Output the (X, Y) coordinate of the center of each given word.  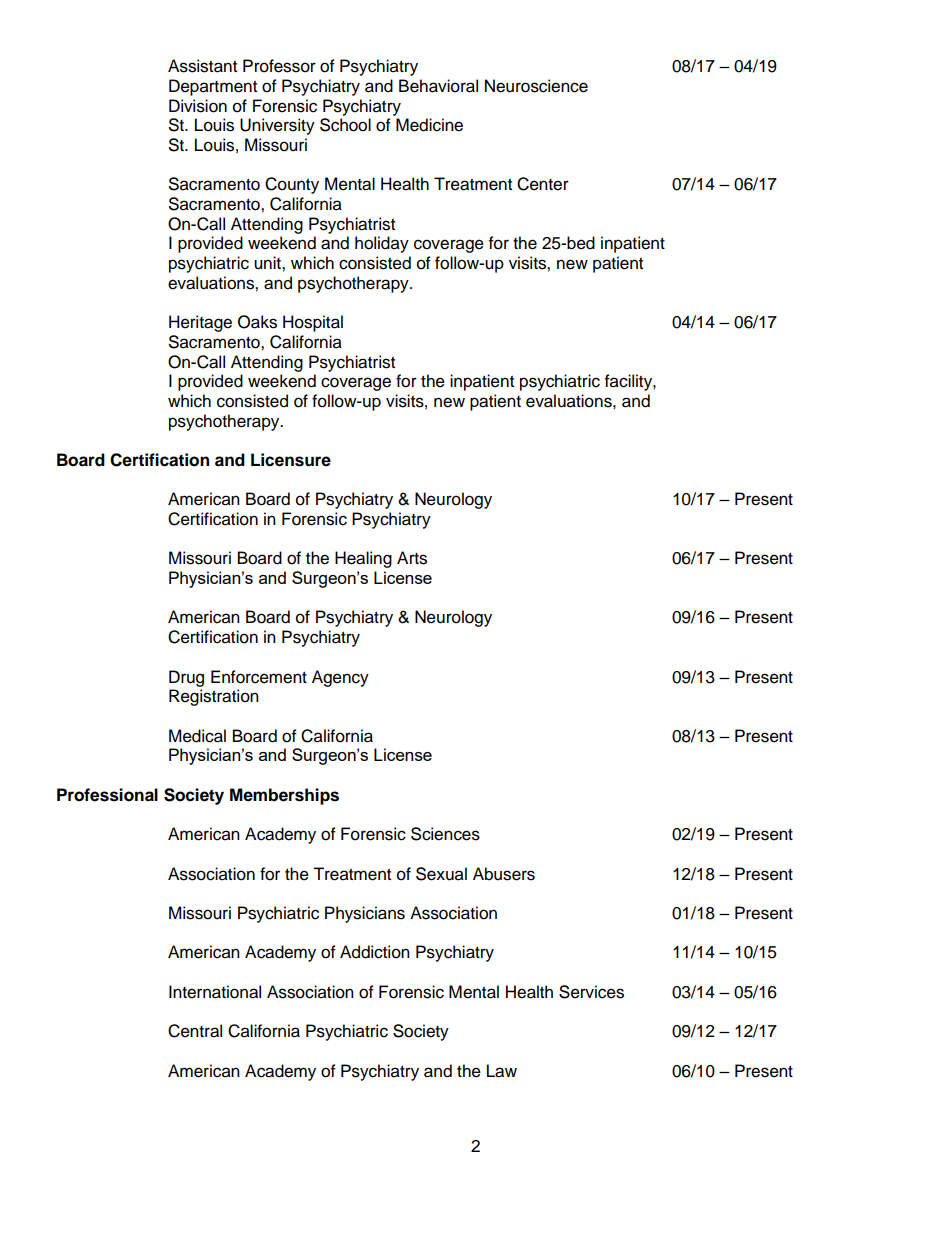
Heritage (200, 323)
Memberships (284, 796)
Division (198, 106)
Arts (412, 558)
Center (543, 184)
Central (195, 1031)
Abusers (504, 874)
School (345, 125)
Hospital (313, 323)
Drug (186, 678)
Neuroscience (536, 86)
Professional (107, 795)
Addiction (375, 952)
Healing (363, 559)
